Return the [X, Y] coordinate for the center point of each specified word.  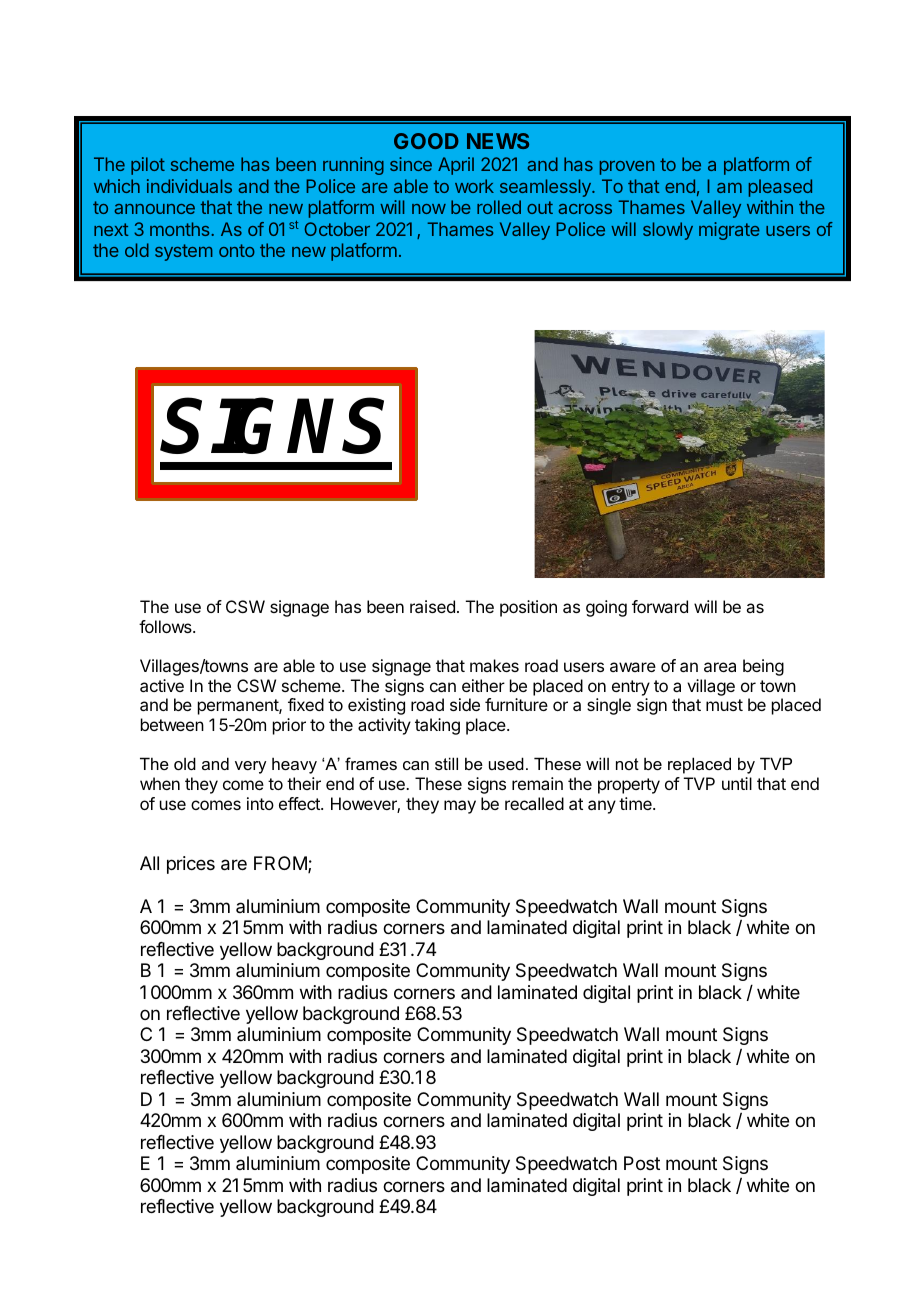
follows [166, 626]
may [460, 807]
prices [191, 865]
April [456, 166]
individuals [189, 186]
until [737, 783]
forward [660, 606]
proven [627, 168]
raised [432, 606]
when [160, 783]
